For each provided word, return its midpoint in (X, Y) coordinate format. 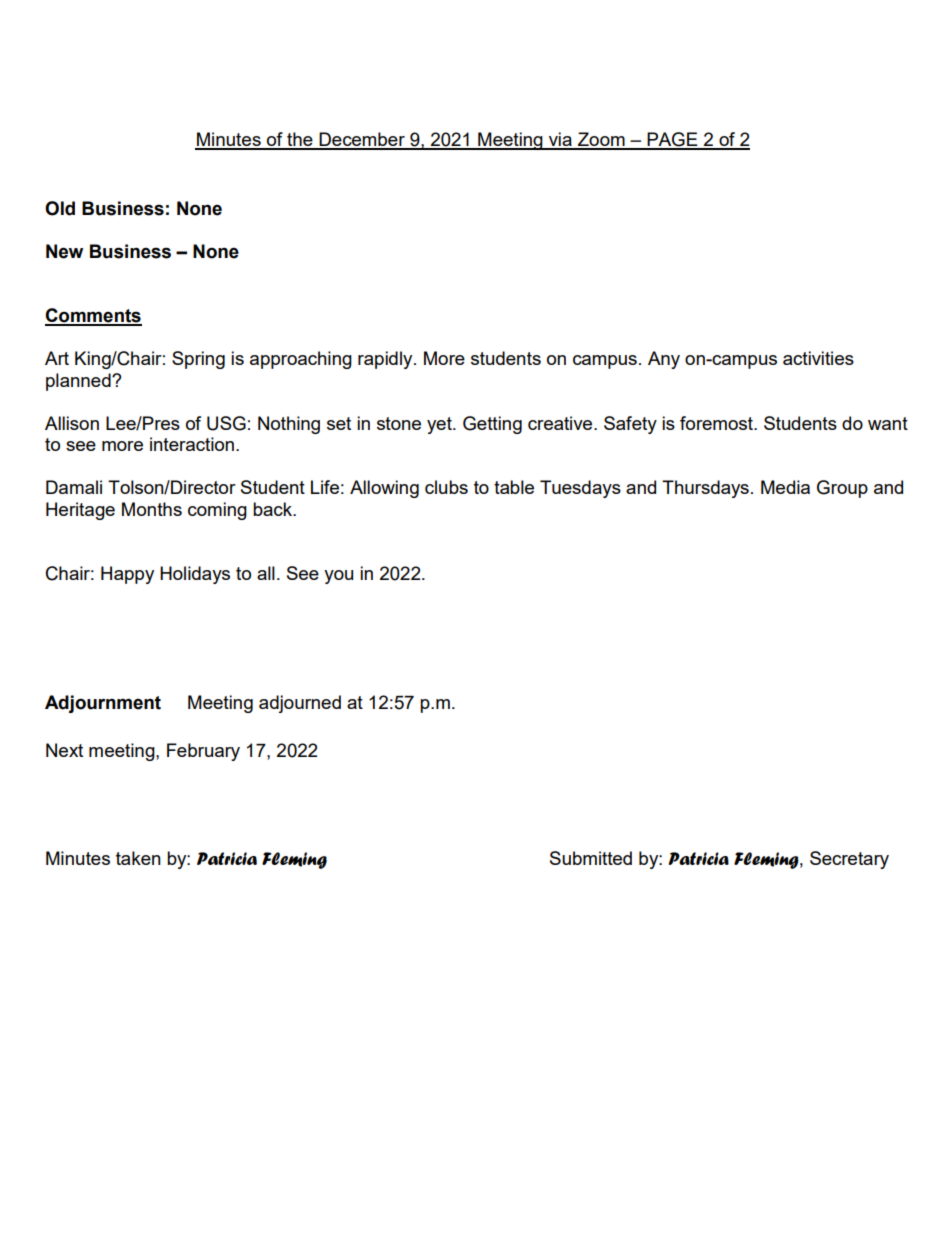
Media (785, 487)
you (338, 577)
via (560, 140)
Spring (198, 360)
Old (60, 208)
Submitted (591, 858)
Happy (127, 575)
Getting (492, 425)
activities (818, 358)
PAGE (672, 140)
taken (138, 858)
